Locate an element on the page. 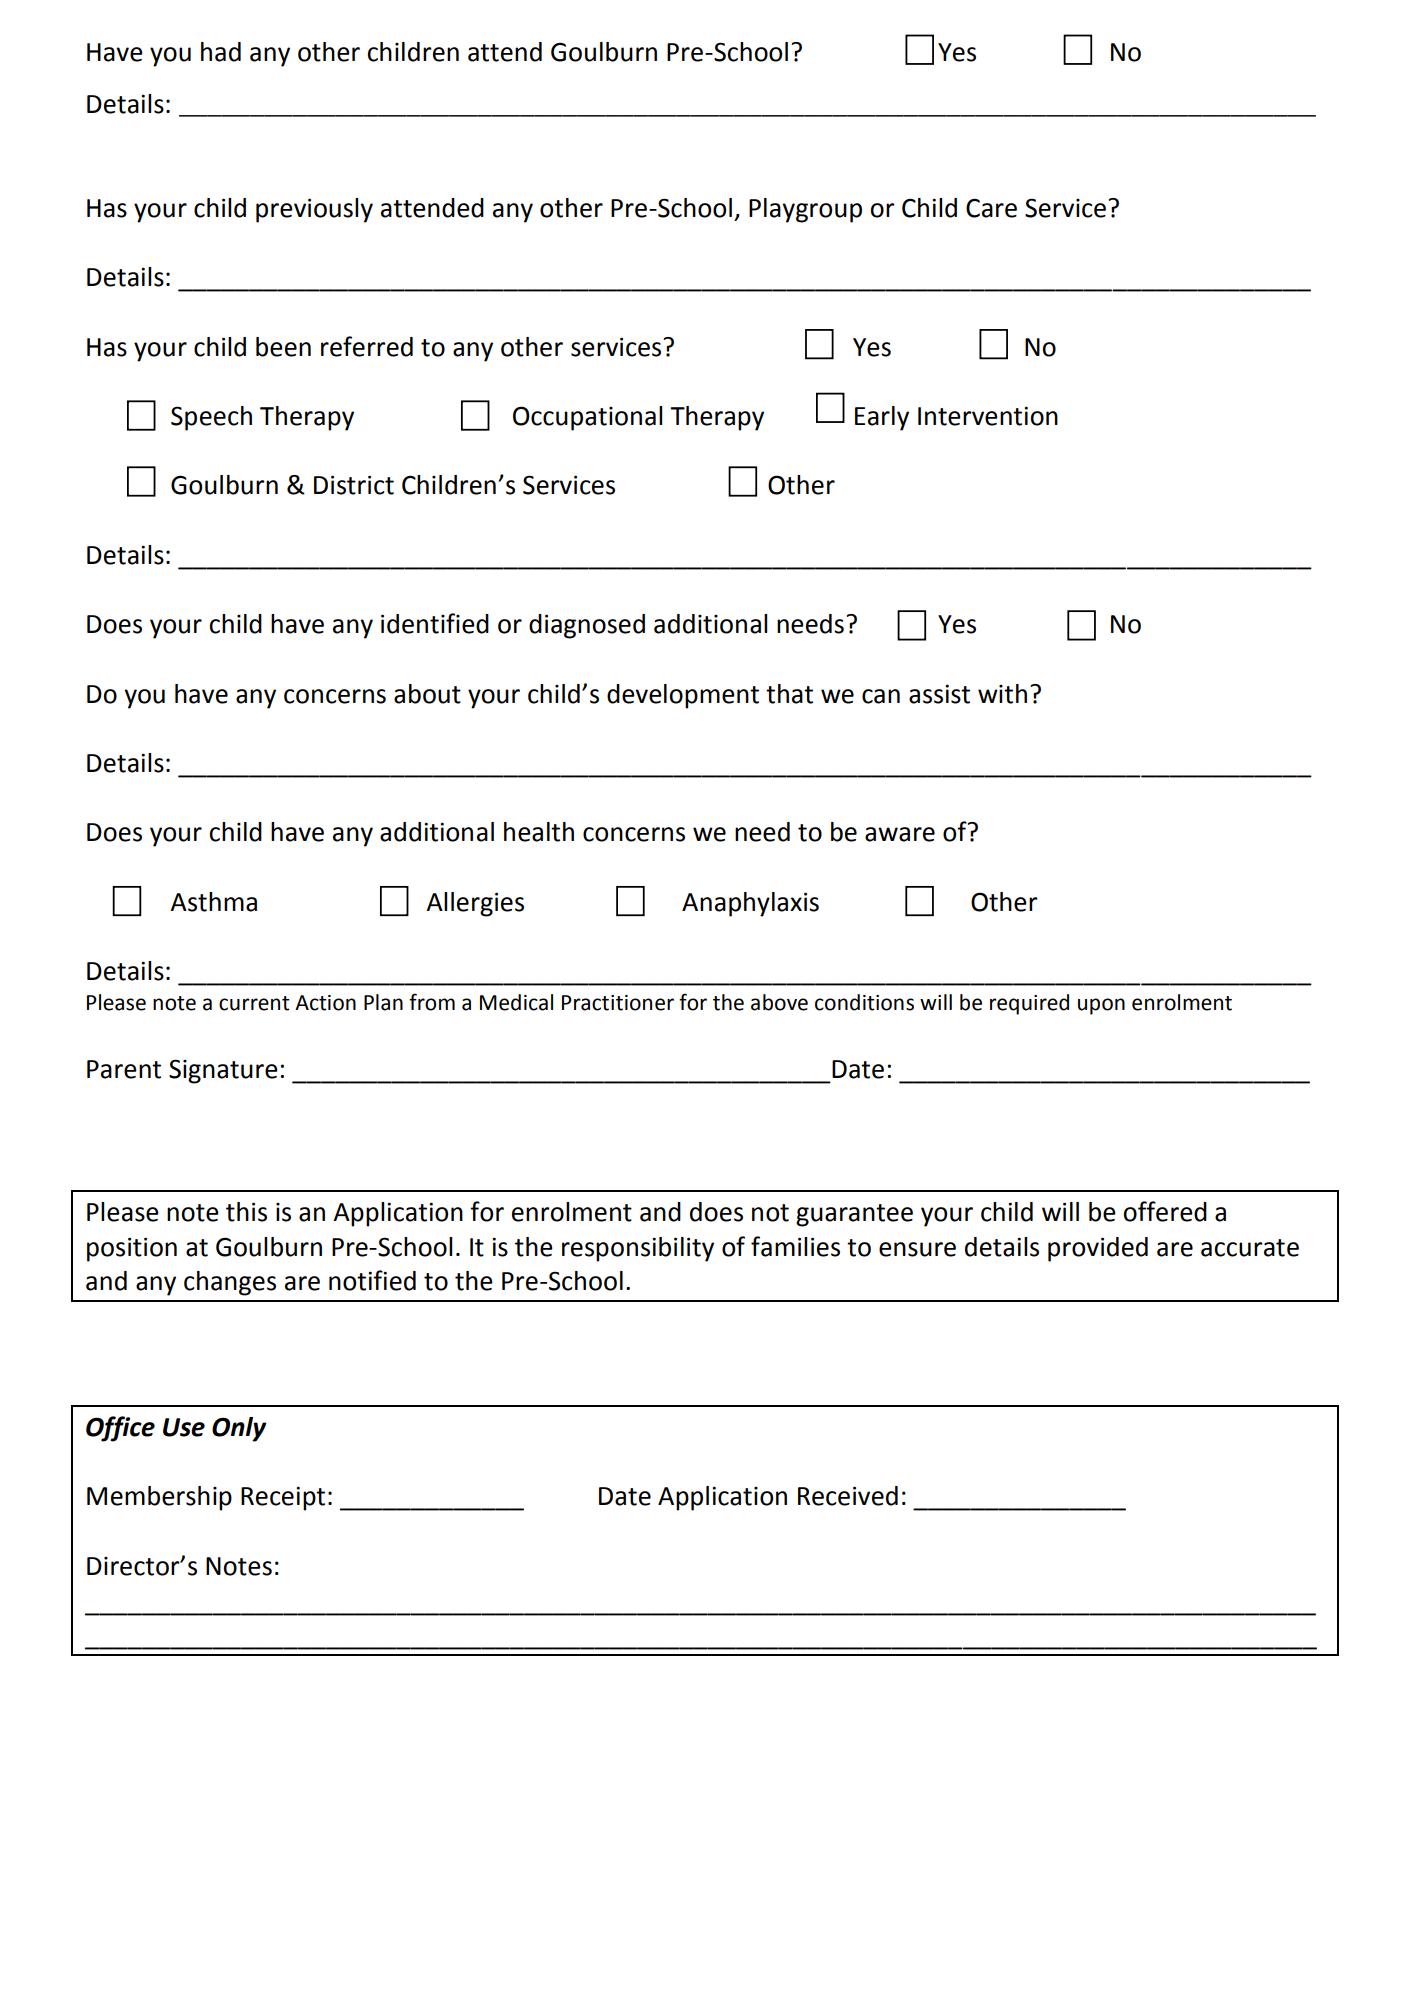  Playgroup is located at coordinates (805, 210).
